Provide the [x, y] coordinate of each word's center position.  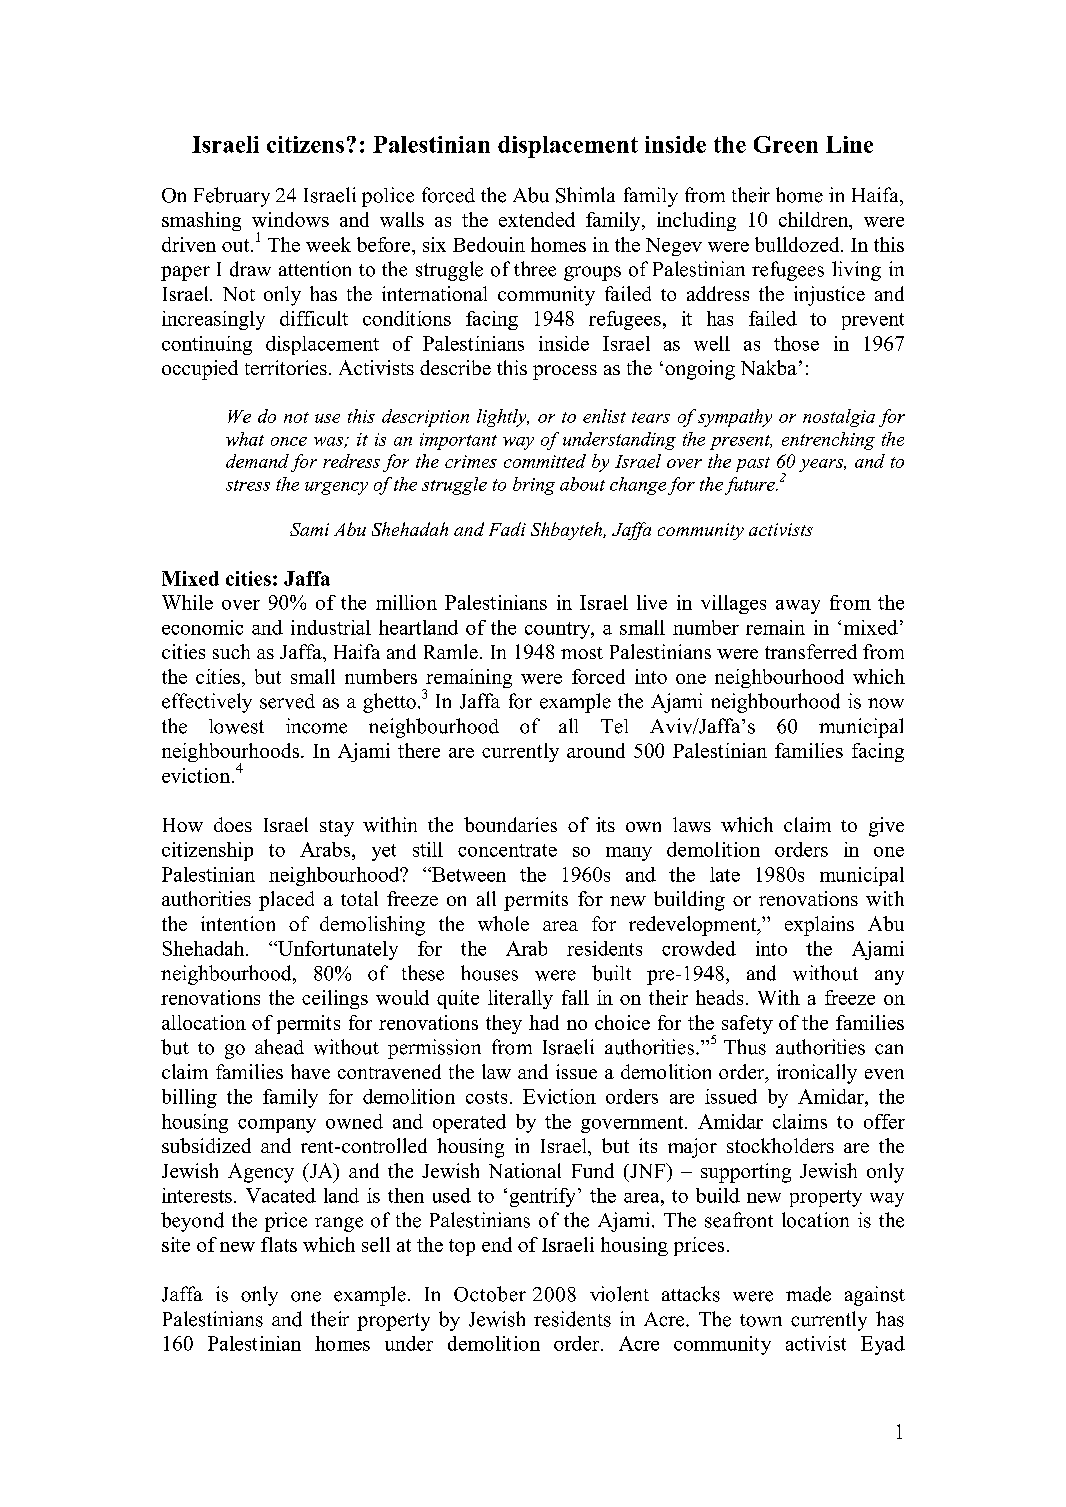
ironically [817, 1074]
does [233, 824]
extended [537, 219]
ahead [279, 1047]
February [232, 197]
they [504, 1024]
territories [286, 367]
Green [786, 144]
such [231, 651]
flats [279, 1244]
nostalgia [839, 418]
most [582, 653]
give [886, 827]
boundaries [510, 824]
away [798, 607]
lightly [503, 418]
